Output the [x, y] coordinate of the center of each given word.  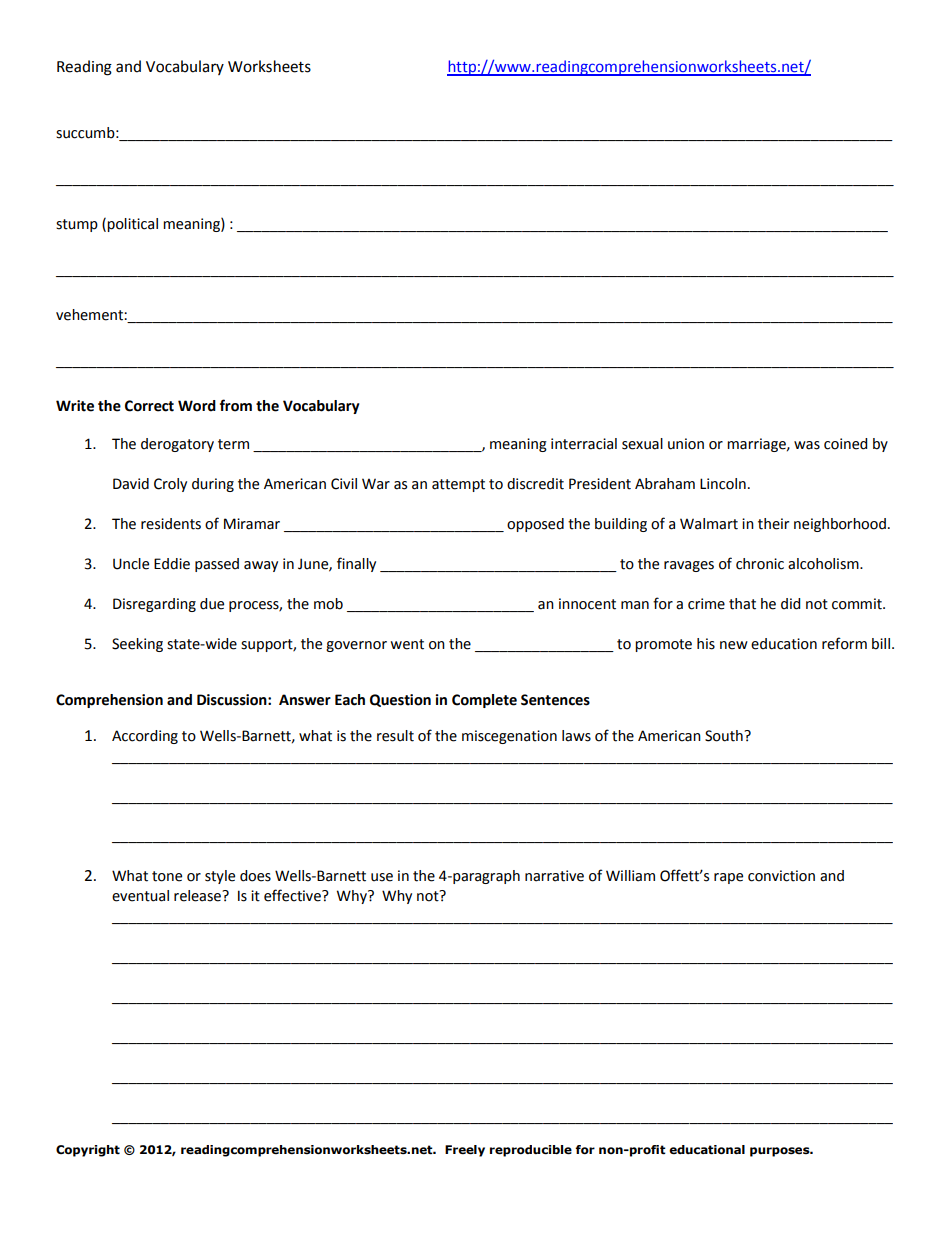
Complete [484, 701]
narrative [554, 876]
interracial [584, 444]
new [734, 645]
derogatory [177, 445]
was [807, 445]
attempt [458, 485]
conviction [781, 876]
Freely [465, 1151]
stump [77, 225]
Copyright [88, 1151]
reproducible [531, 1151]
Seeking [137, 645]
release [198, 896]
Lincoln [723, 484]
